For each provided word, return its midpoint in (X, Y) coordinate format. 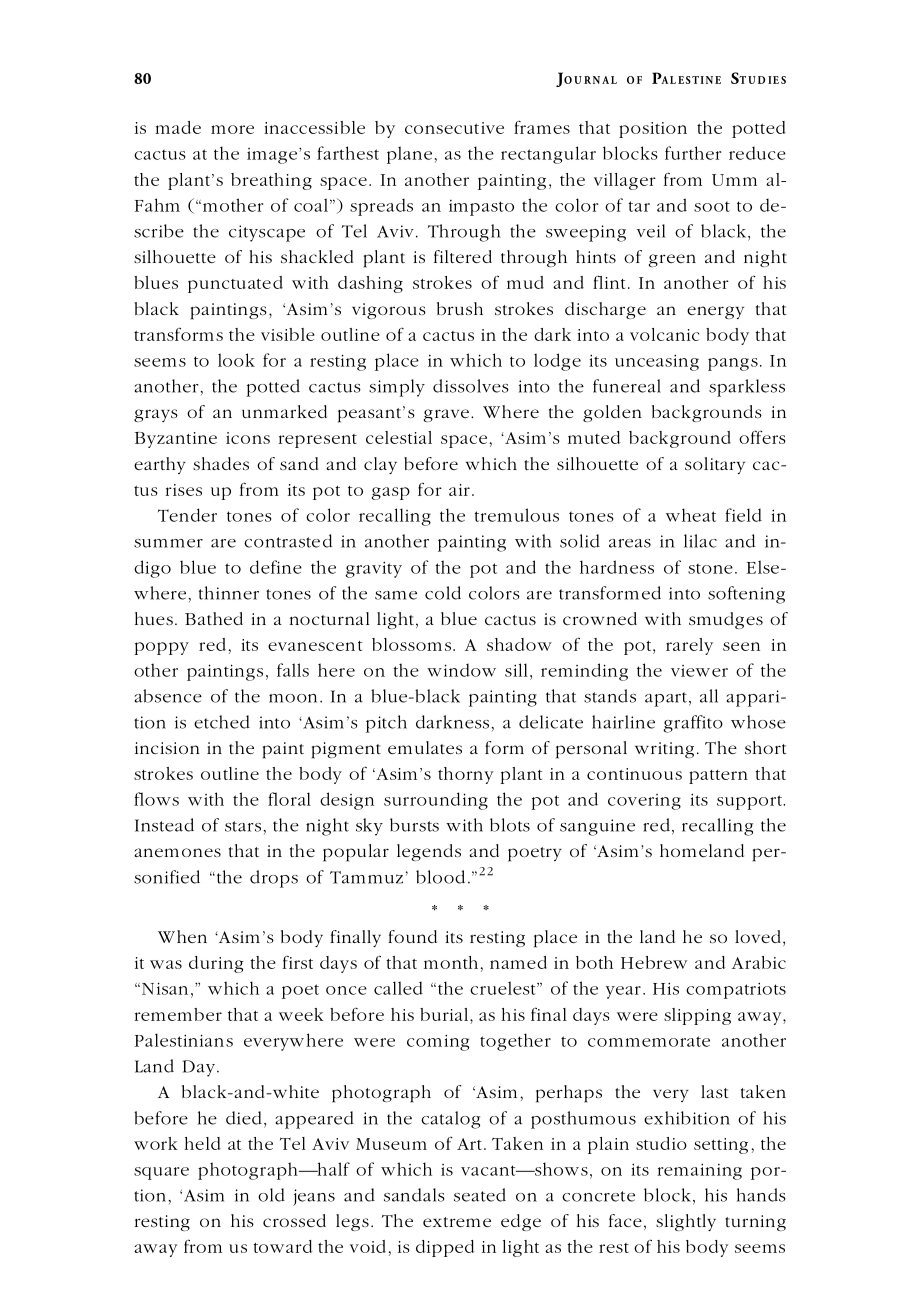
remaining (699, 1171)
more (232, 129)
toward (283, 1246)
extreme (457, 1222)
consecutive (454, 128)
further (693, 153)
